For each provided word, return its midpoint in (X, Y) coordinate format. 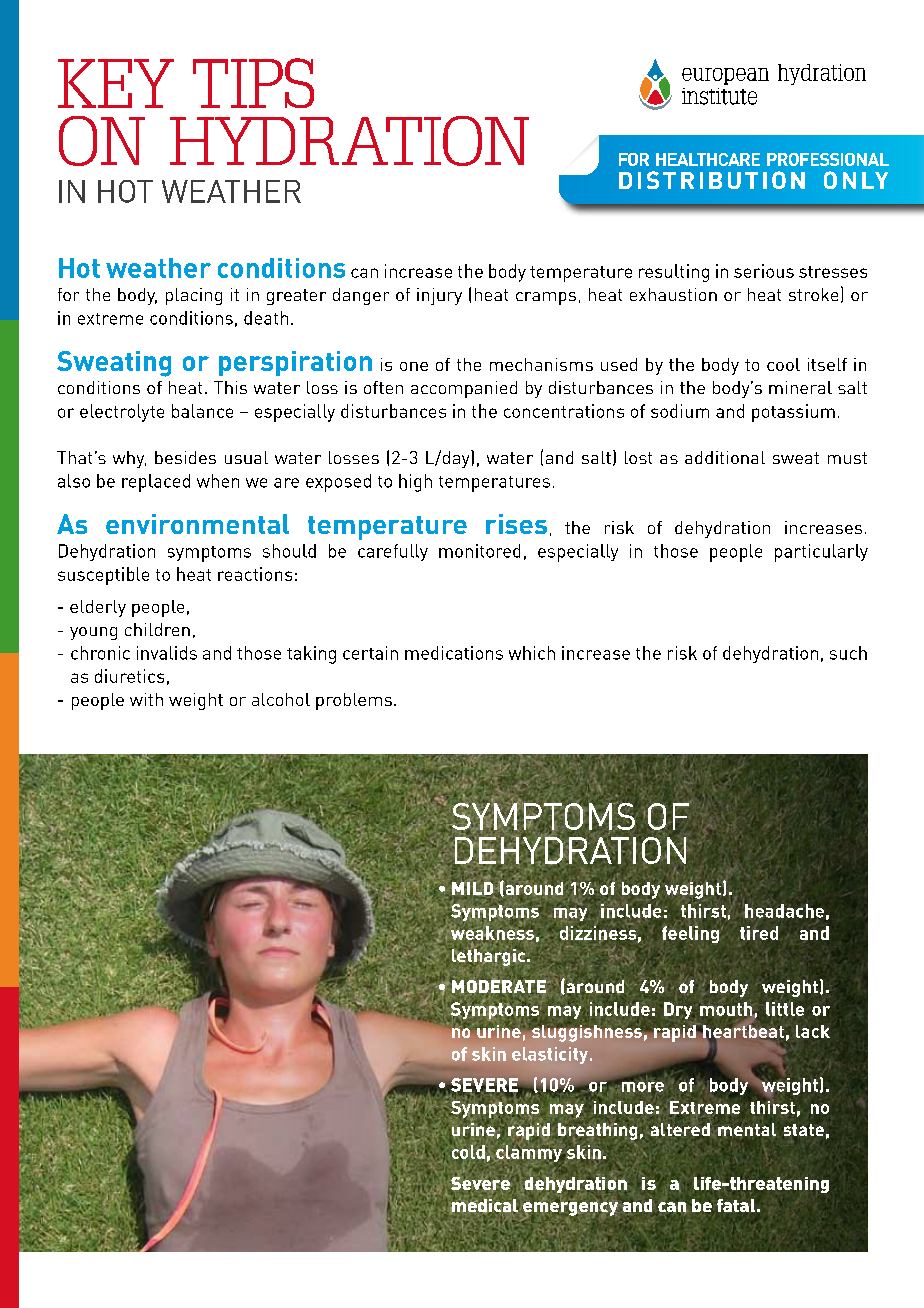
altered (679, 1129)
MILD (472, 889)
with (146, 699)
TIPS (253, 83)
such (848, 653)
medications (454, 653)
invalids (167, 653)
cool (783, 364)
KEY (116, 83)
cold (468, 1152)
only (856, 180)
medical (484, 1205)
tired (759, 933)
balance (202, 411)
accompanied (464, 389)
